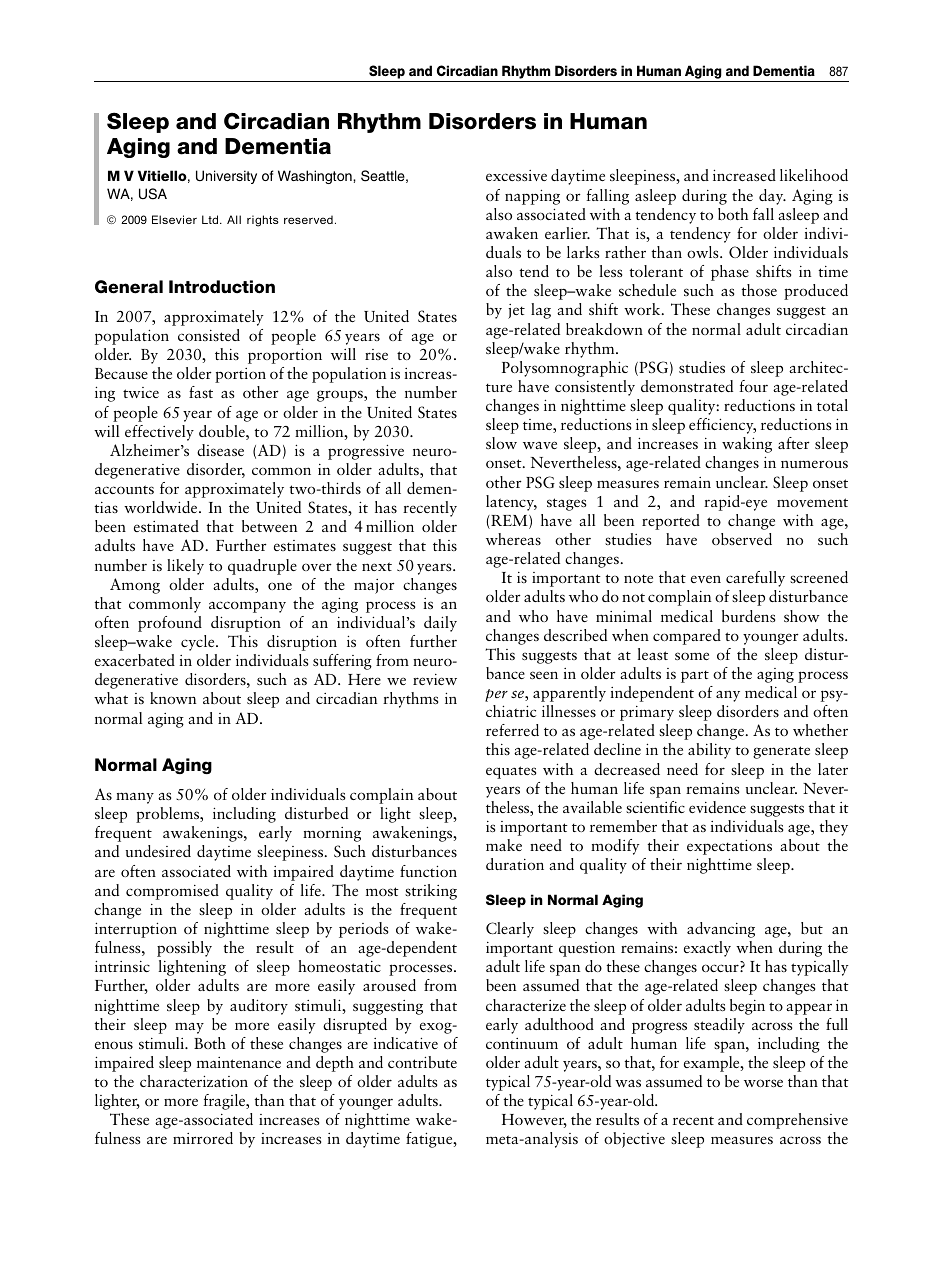  What do you see at coordinates (763, 1083) in the screenshot?
I see `worse` at bounding box center [763, 1083].
